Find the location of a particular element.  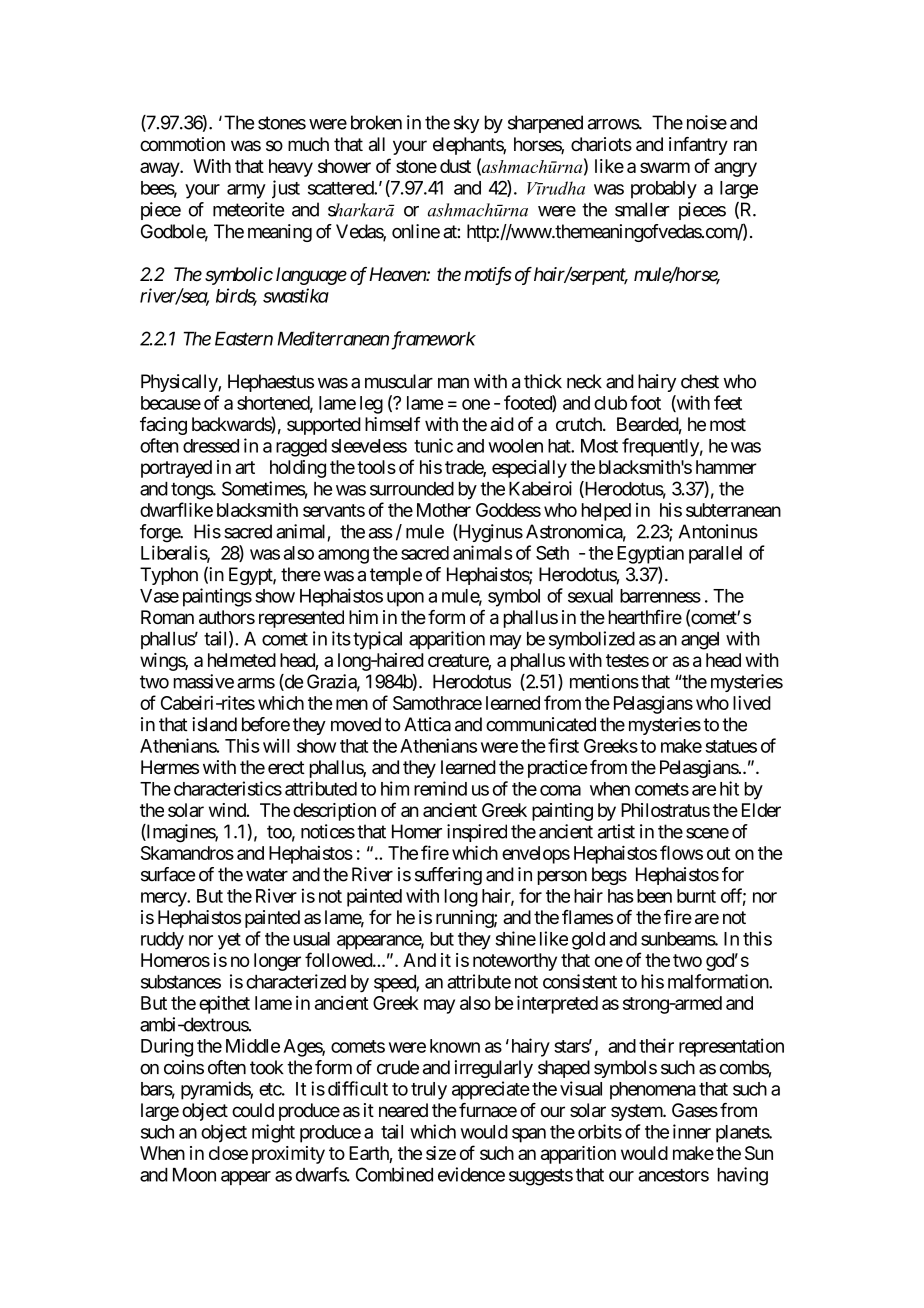

infantry is located at coordinates (698, 146).
